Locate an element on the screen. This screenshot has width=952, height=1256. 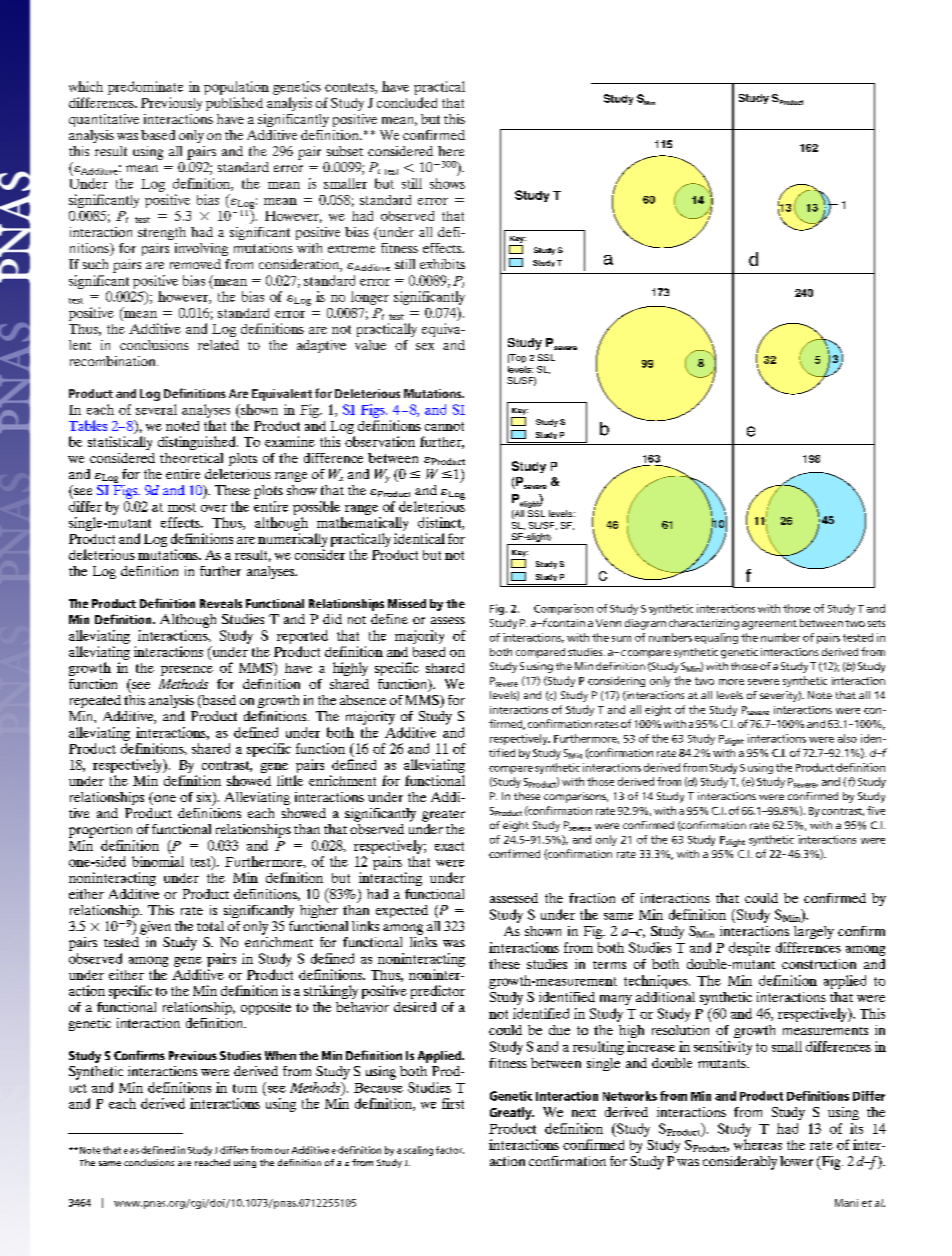
exhibits is located at coordinates (442, 264).
